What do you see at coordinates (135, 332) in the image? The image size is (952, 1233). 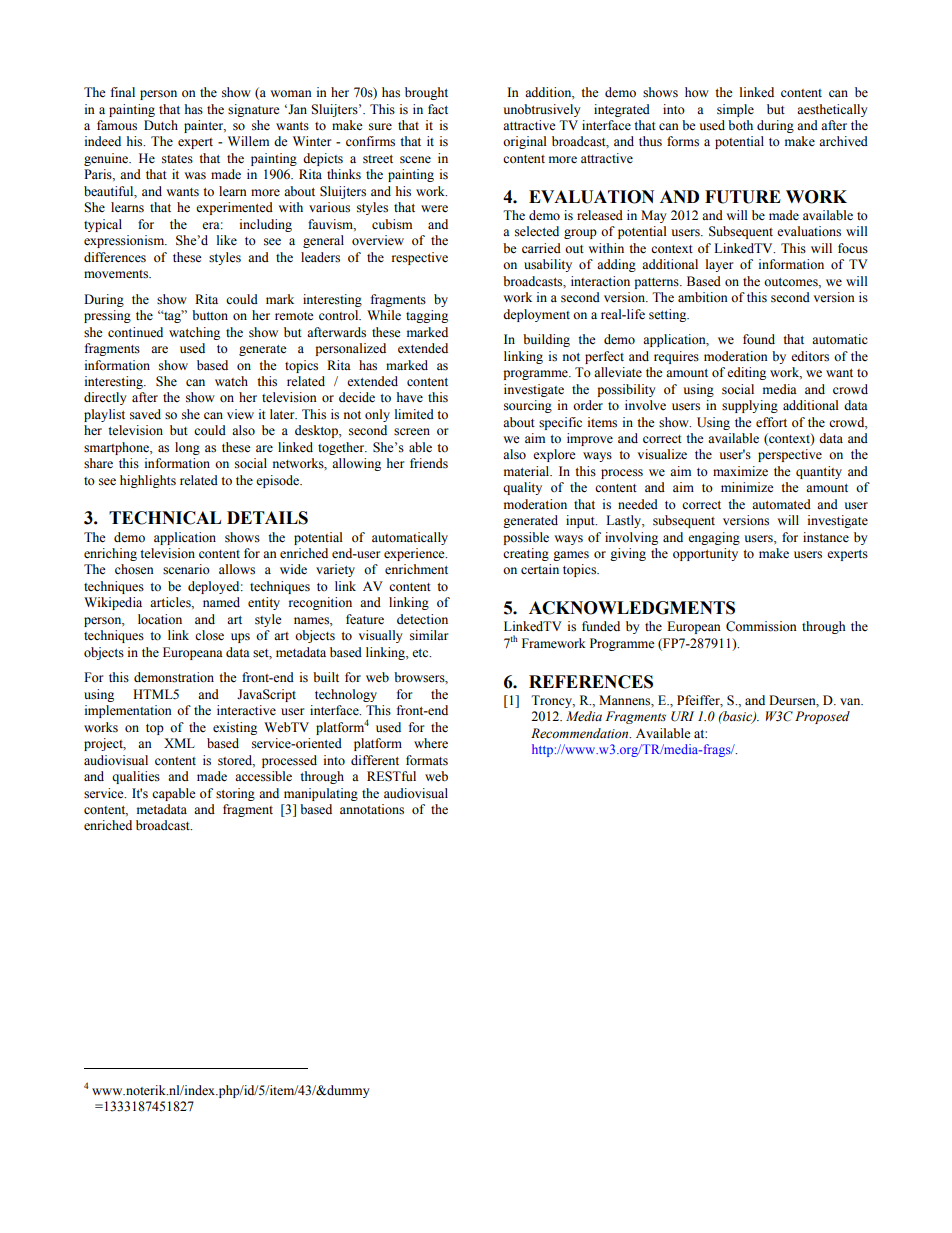 I see `continued` at bounding box center [135, 332].
